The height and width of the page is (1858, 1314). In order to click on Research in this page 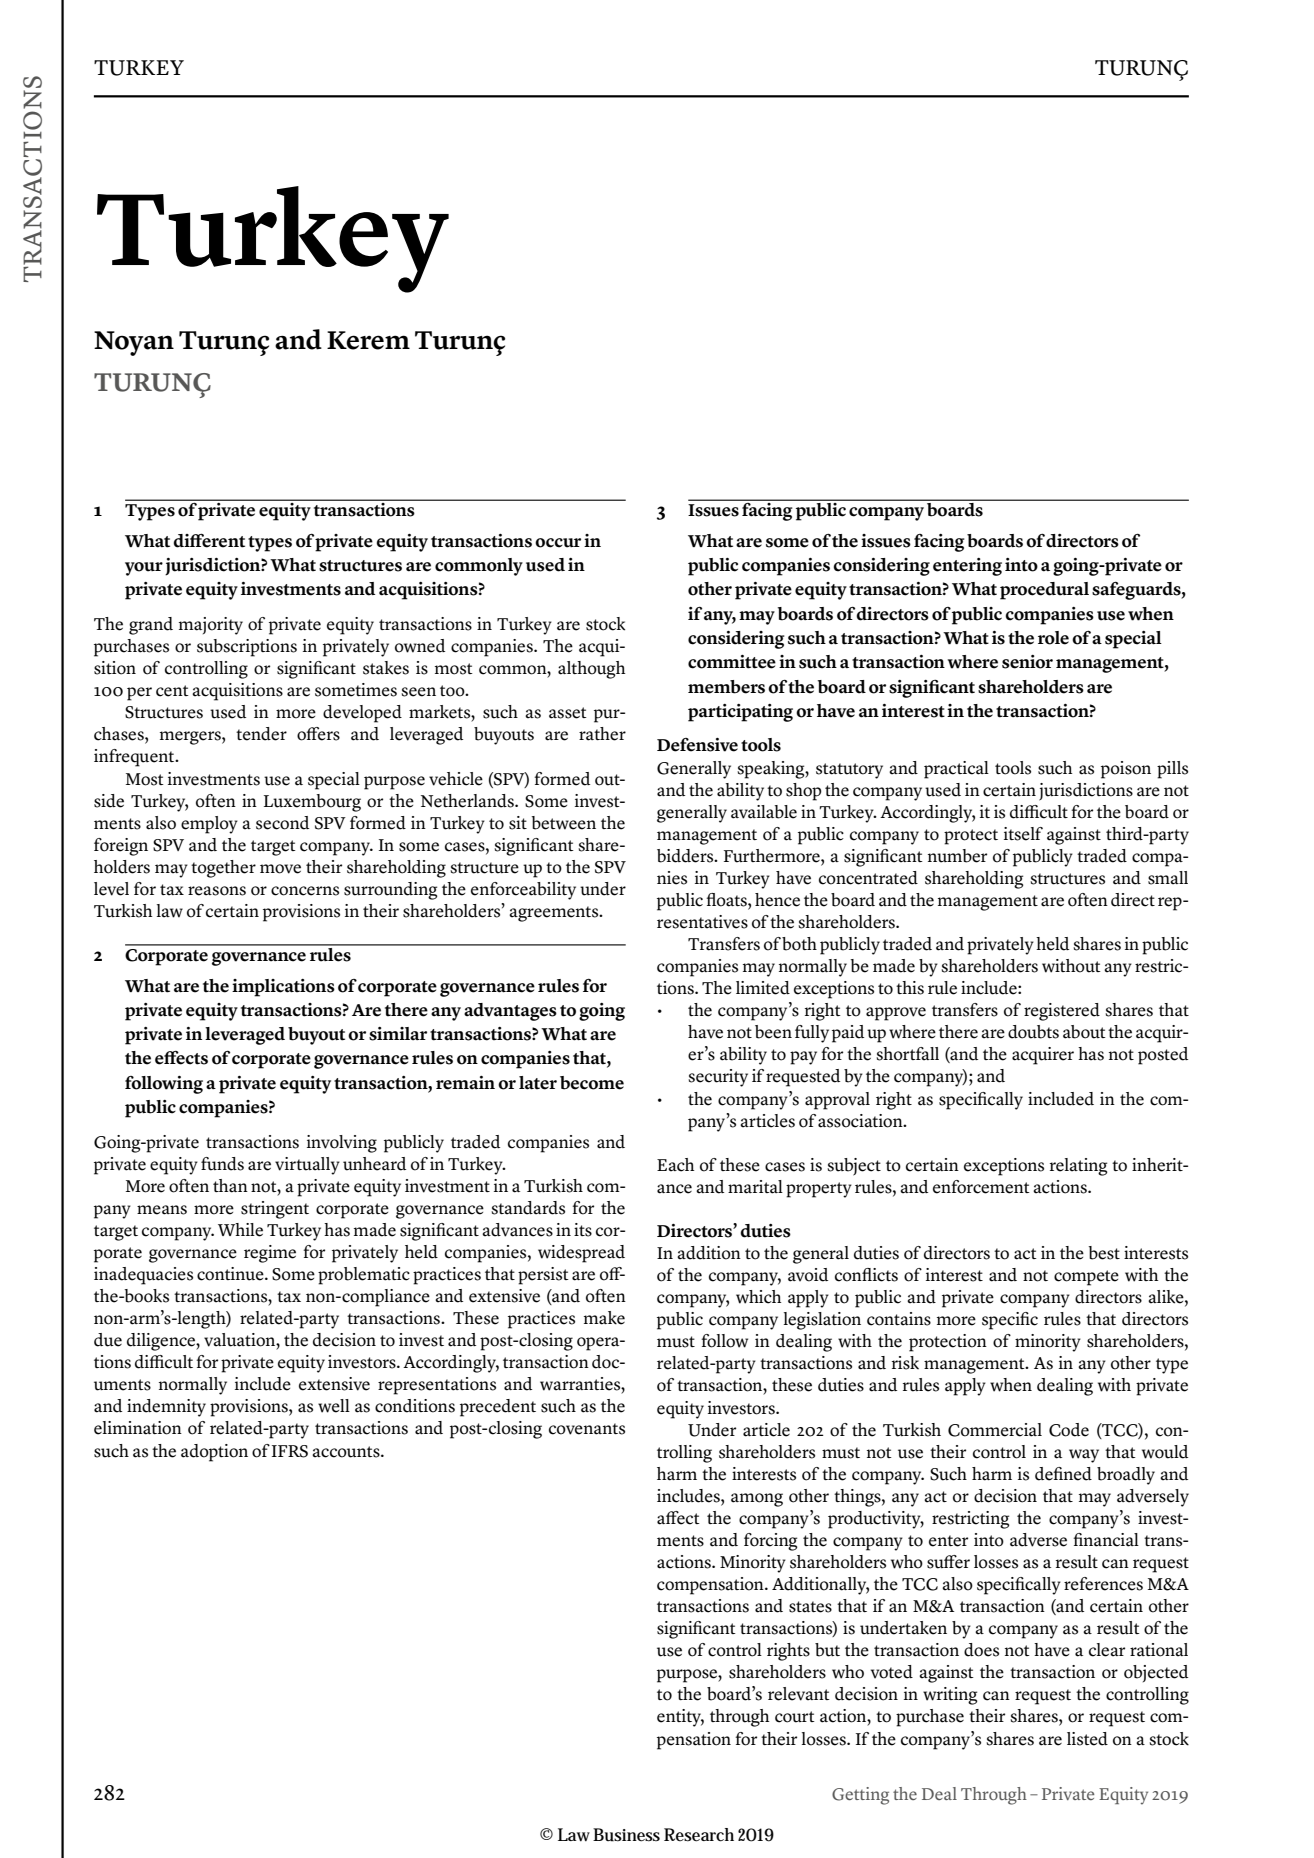, I will do `click(699, 1835)`.
